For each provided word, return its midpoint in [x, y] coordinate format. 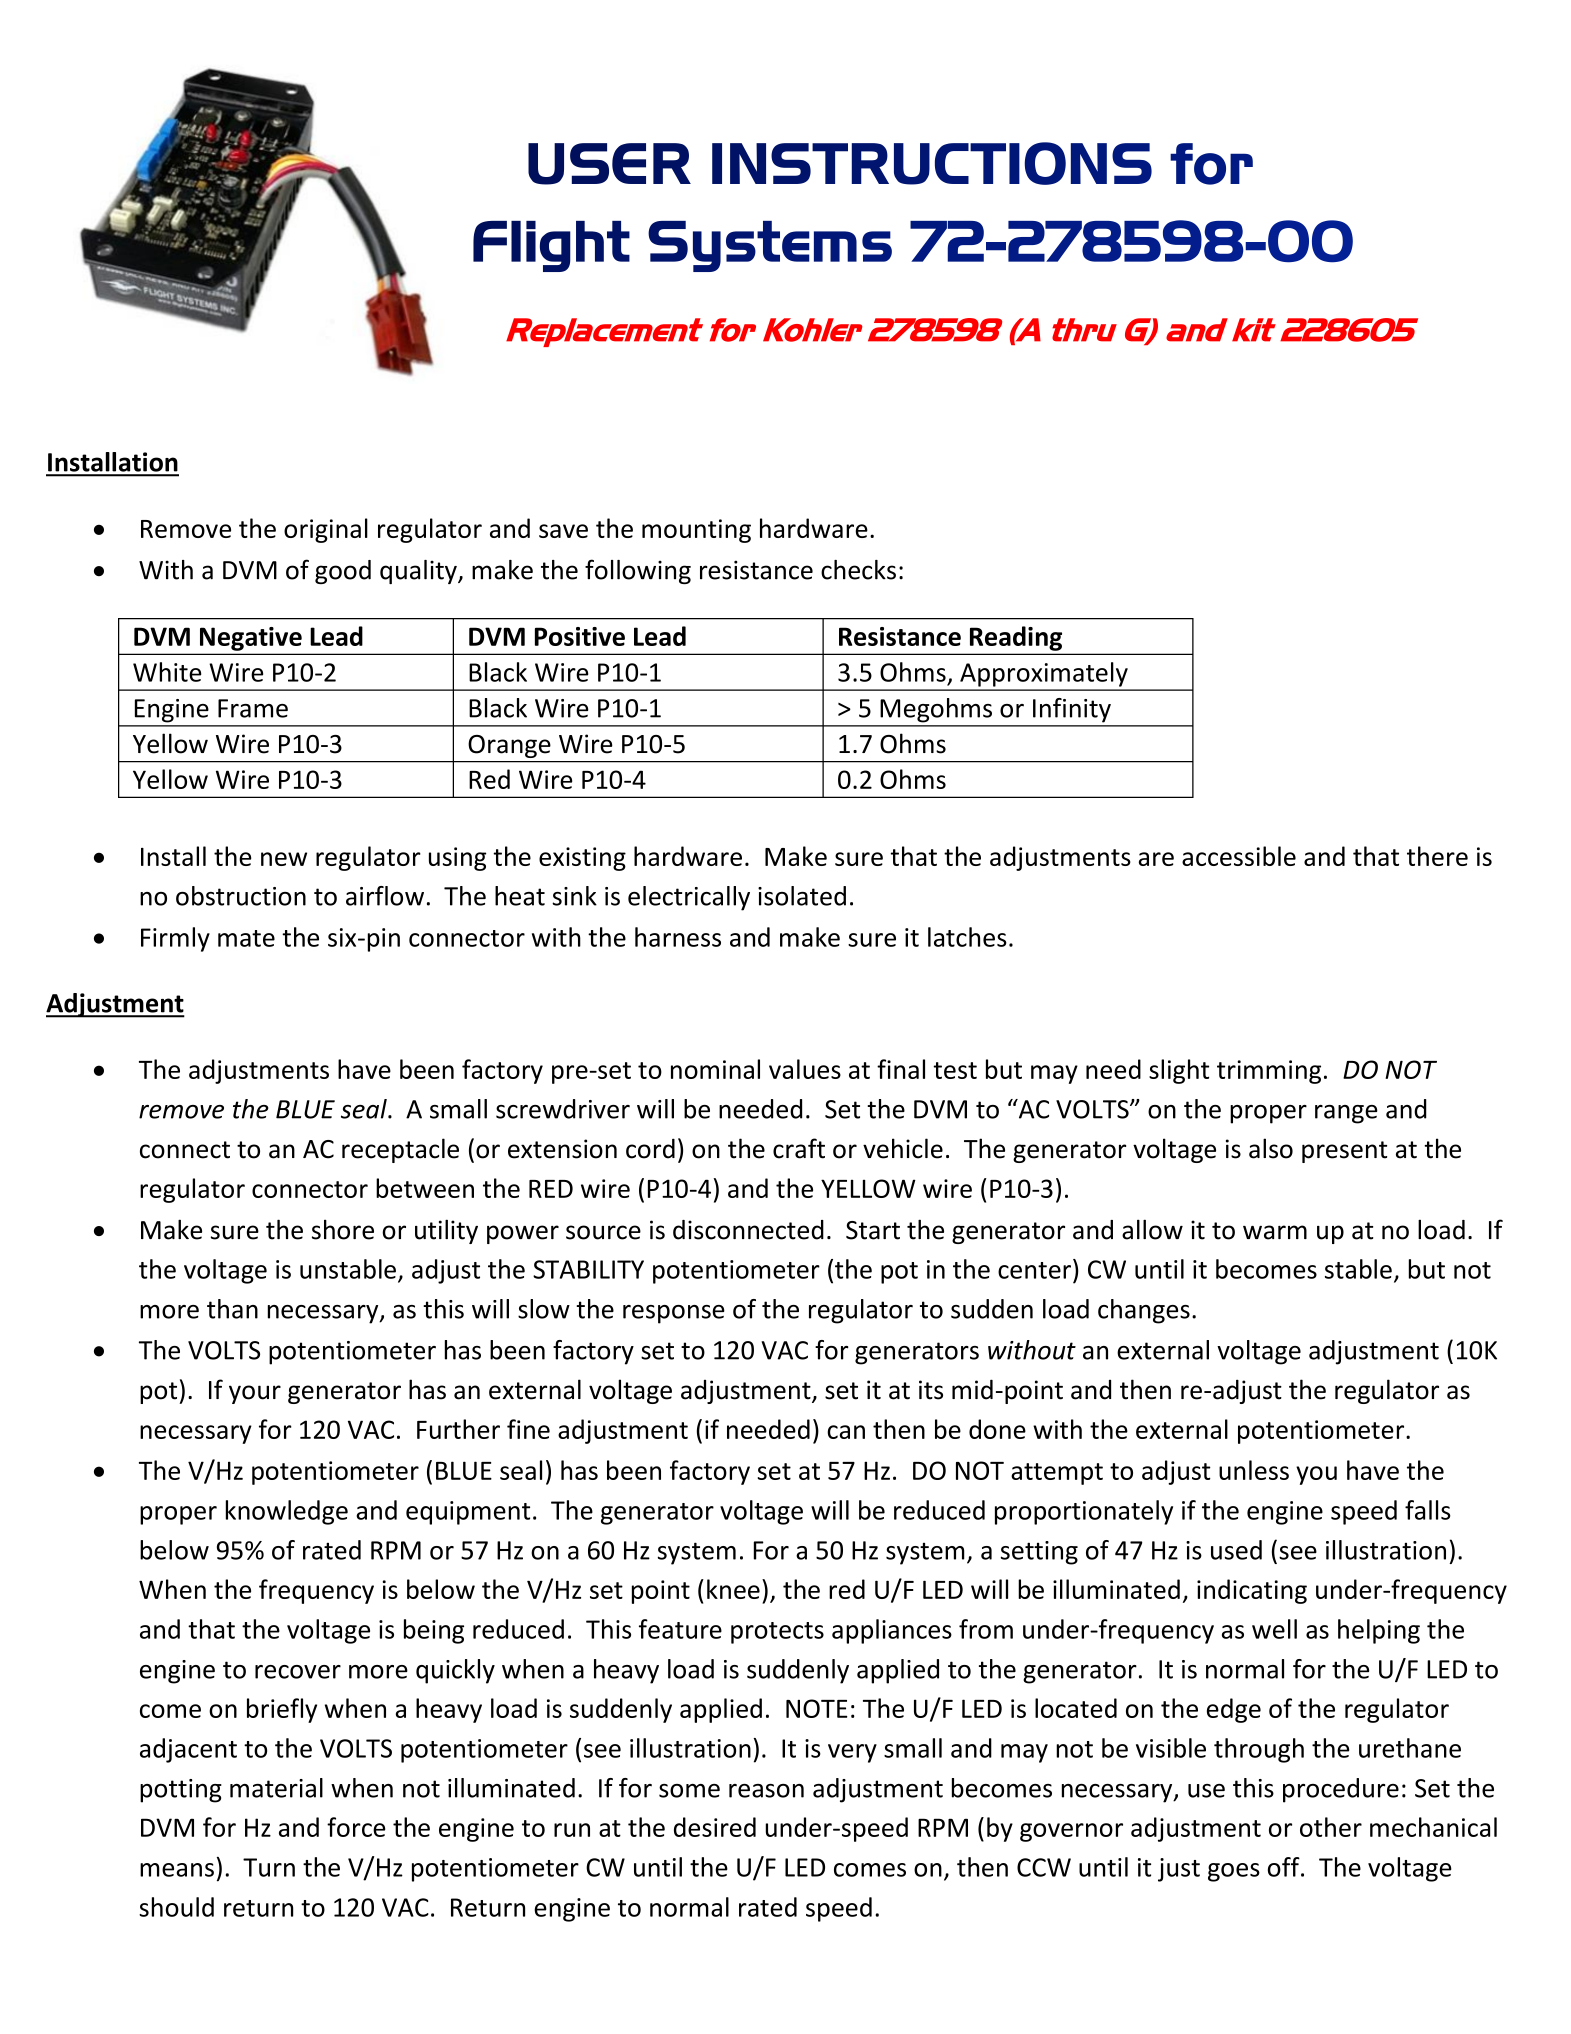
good [343, 572]
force [356, 1827]
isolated [802, 896]
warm [1275, 1232]
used [1236, 1550]
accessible [1239, 856]
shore [343, 1229]
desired [715, 1827]
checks [858, 570]
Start [873, 1230]
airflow [385, 896]
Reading [1016, 638]
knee [733, 1589]
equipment [468, 1513]
